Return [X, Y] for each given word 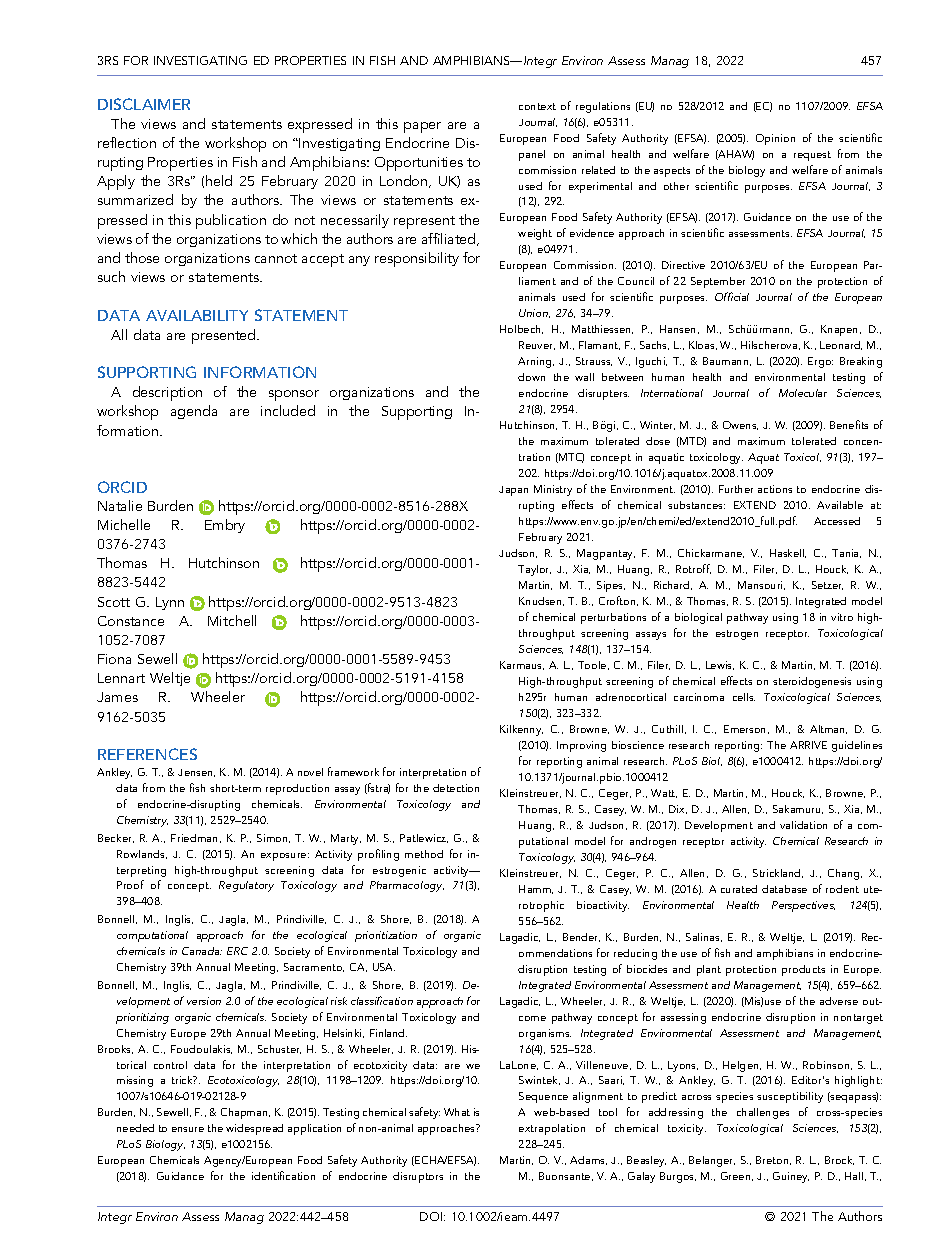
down [531, 377]
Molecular [803, 393]
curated [739, 889]
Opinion [775, 139]
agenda [194, 412]
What [457, 1112]
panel [532, 155]
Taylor [534, 570]
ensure [188, 1129]
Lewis [720, 665]
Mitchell [232, 620]
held [219, 180]
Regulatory [246, 886]
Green [737, 1176]
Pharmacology [407, 886]
